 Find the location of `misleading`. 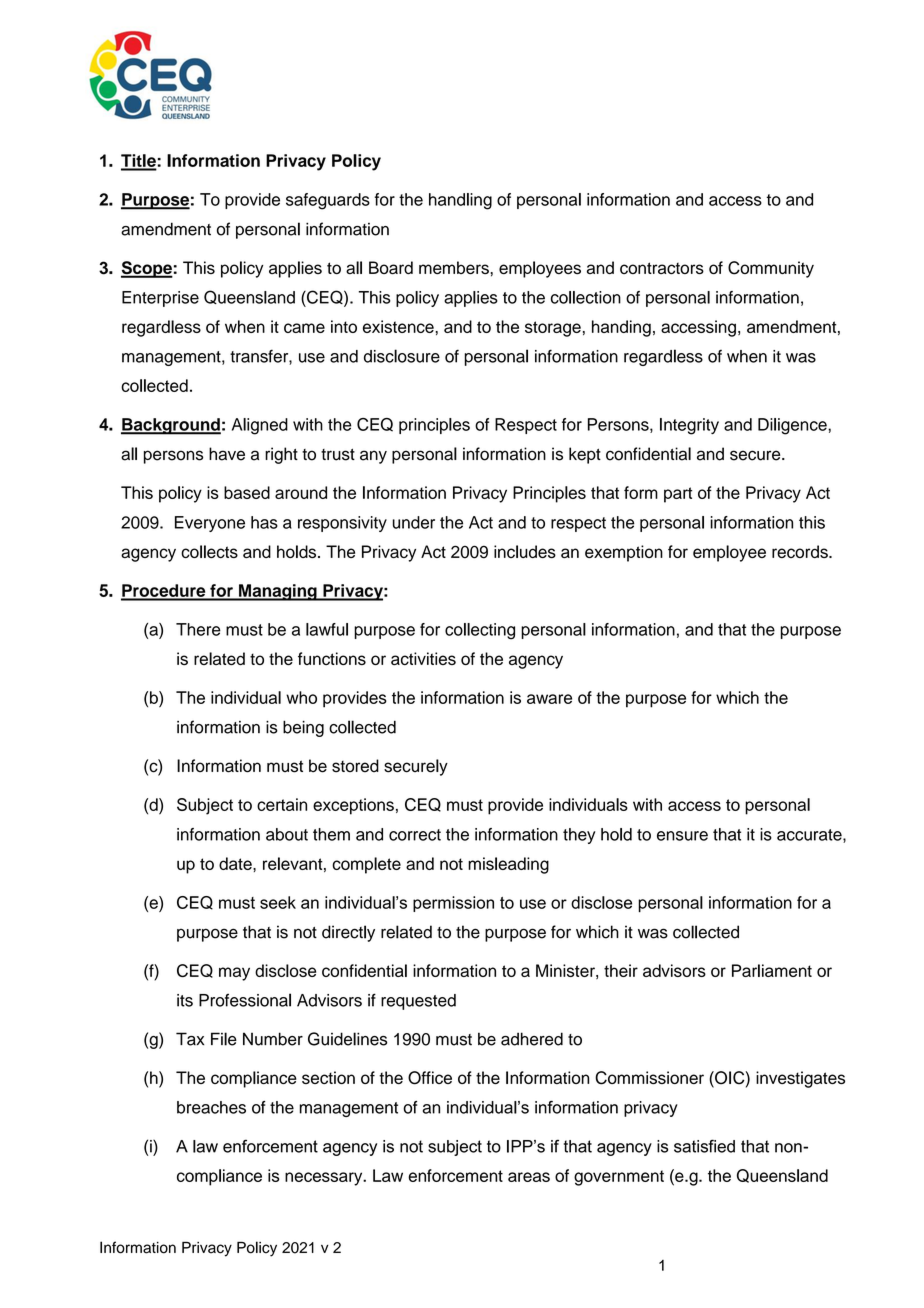

misleading is located at coordinates (508, 865).
